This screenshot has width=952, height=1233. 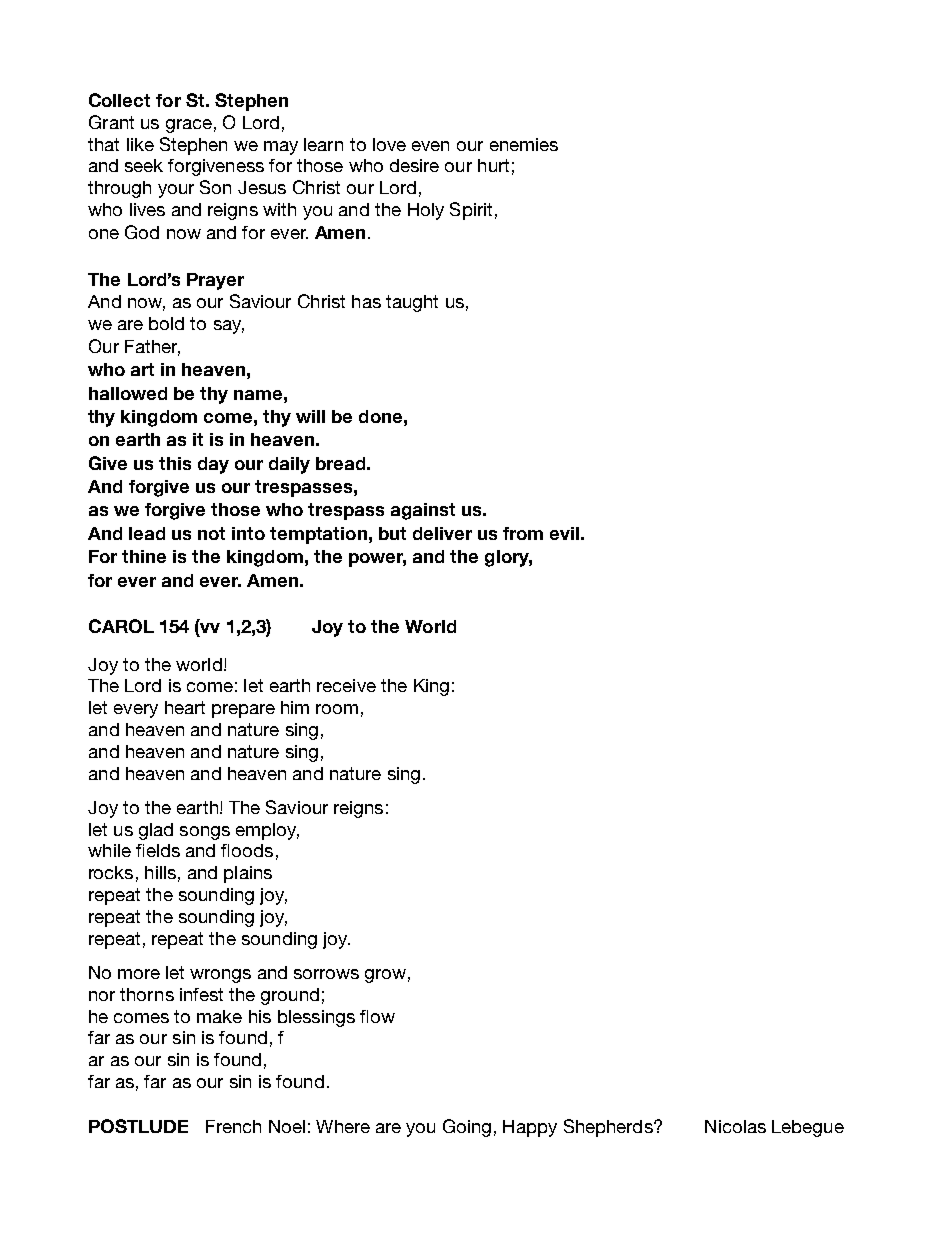 What do you see at coordinates (233, 1126) in the screenshot?
I see `French` at bounding box center [233, 1126].
